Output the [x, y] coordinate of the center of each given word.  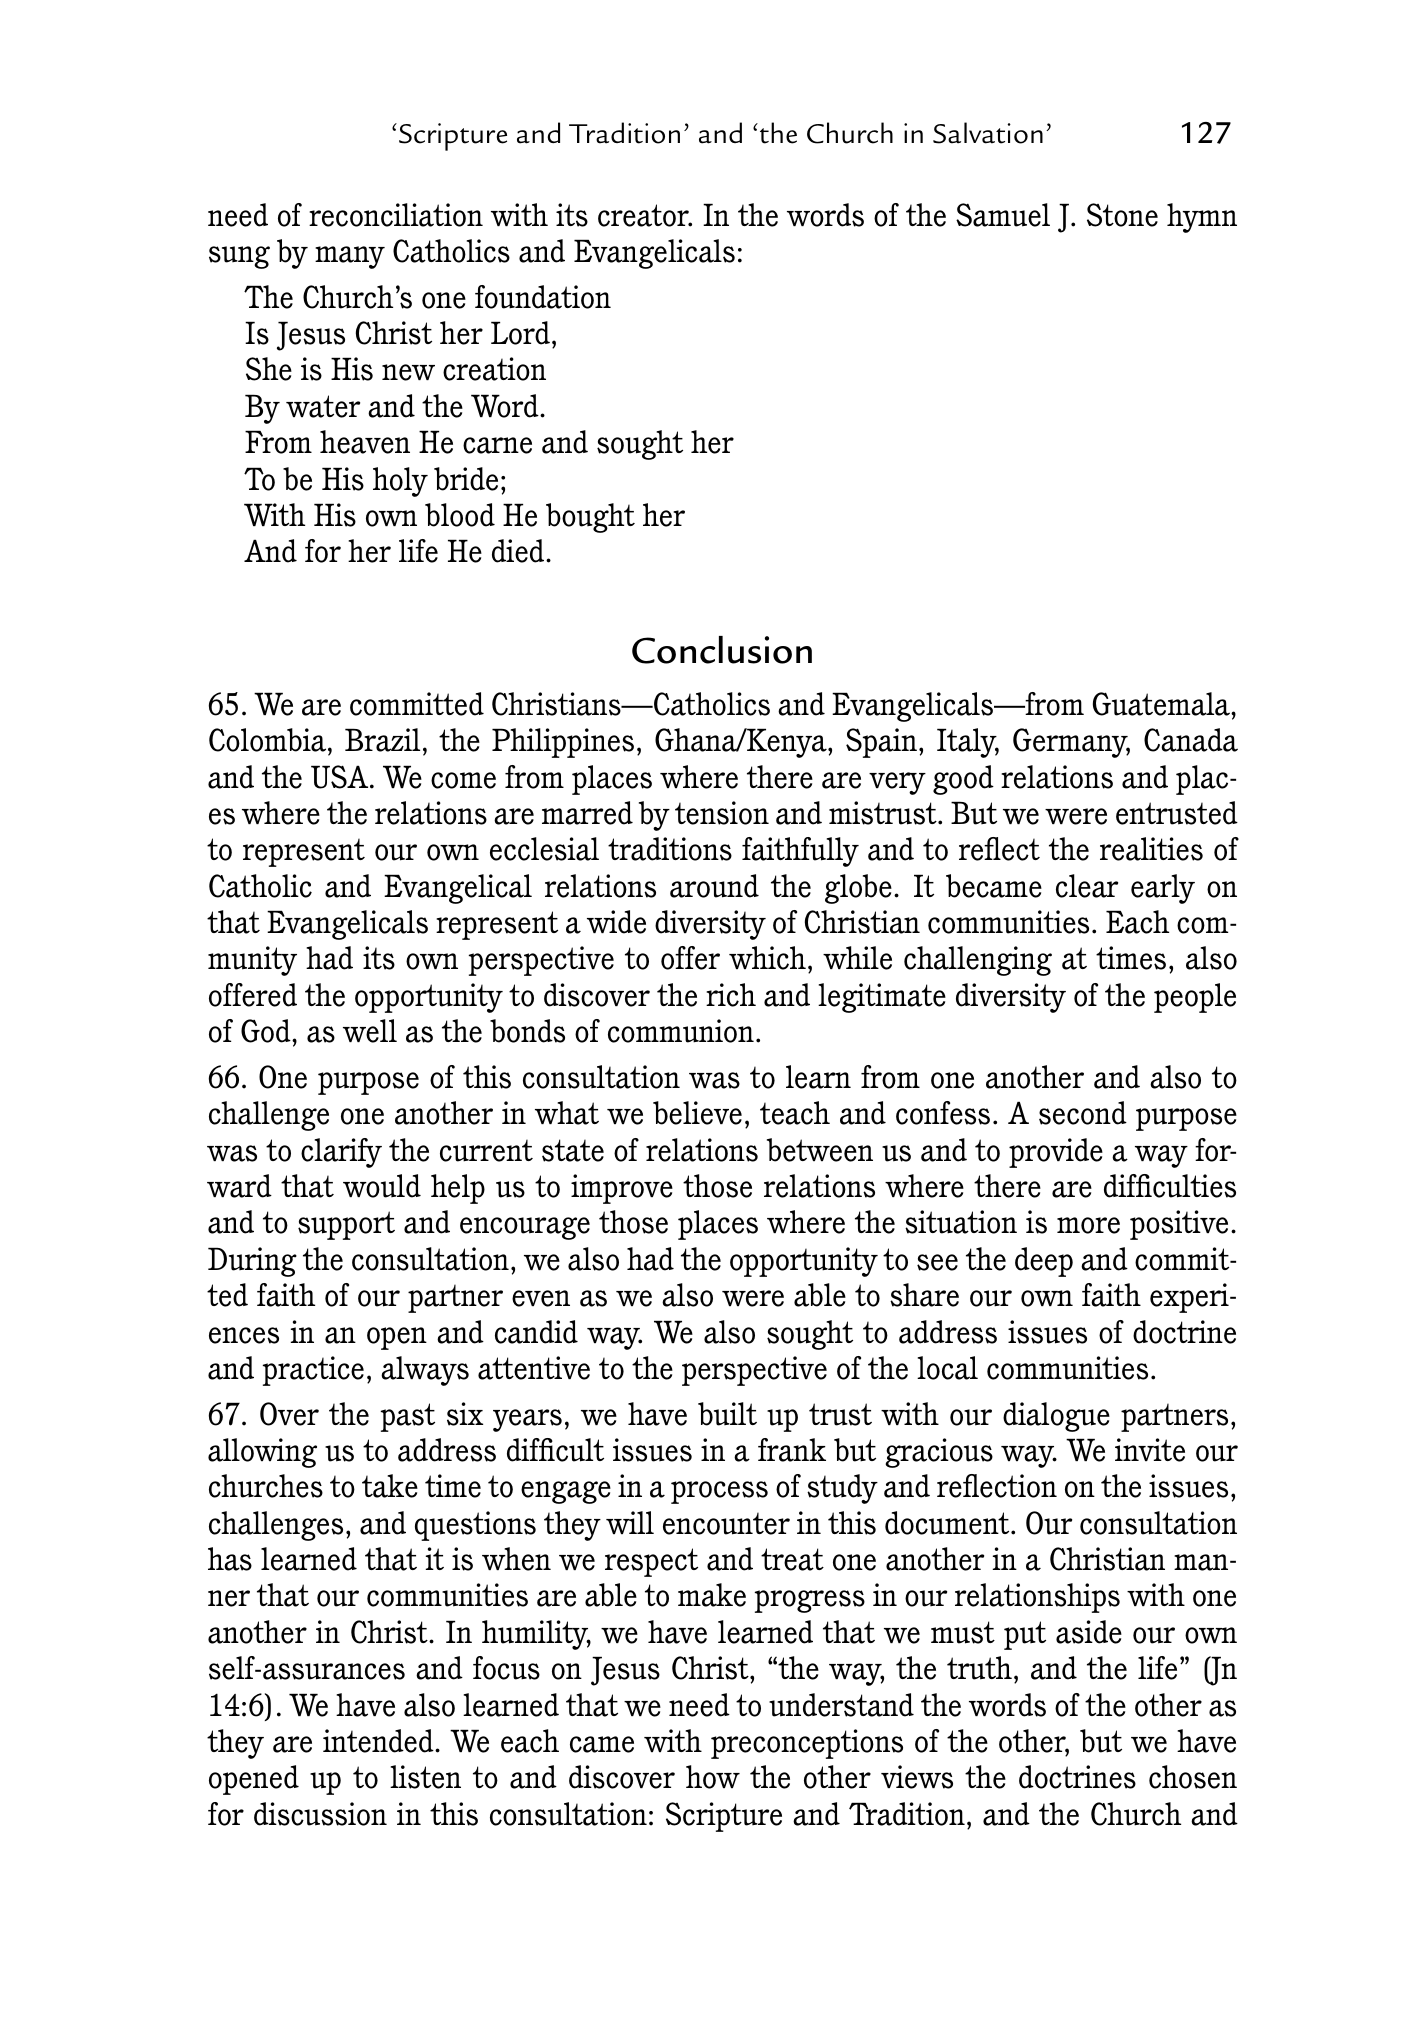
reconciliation [396, 215]
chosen [1193, 1777]
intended [379, 1741]
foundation [543, 297]
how [713, 1777]
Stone [1122, 215]
